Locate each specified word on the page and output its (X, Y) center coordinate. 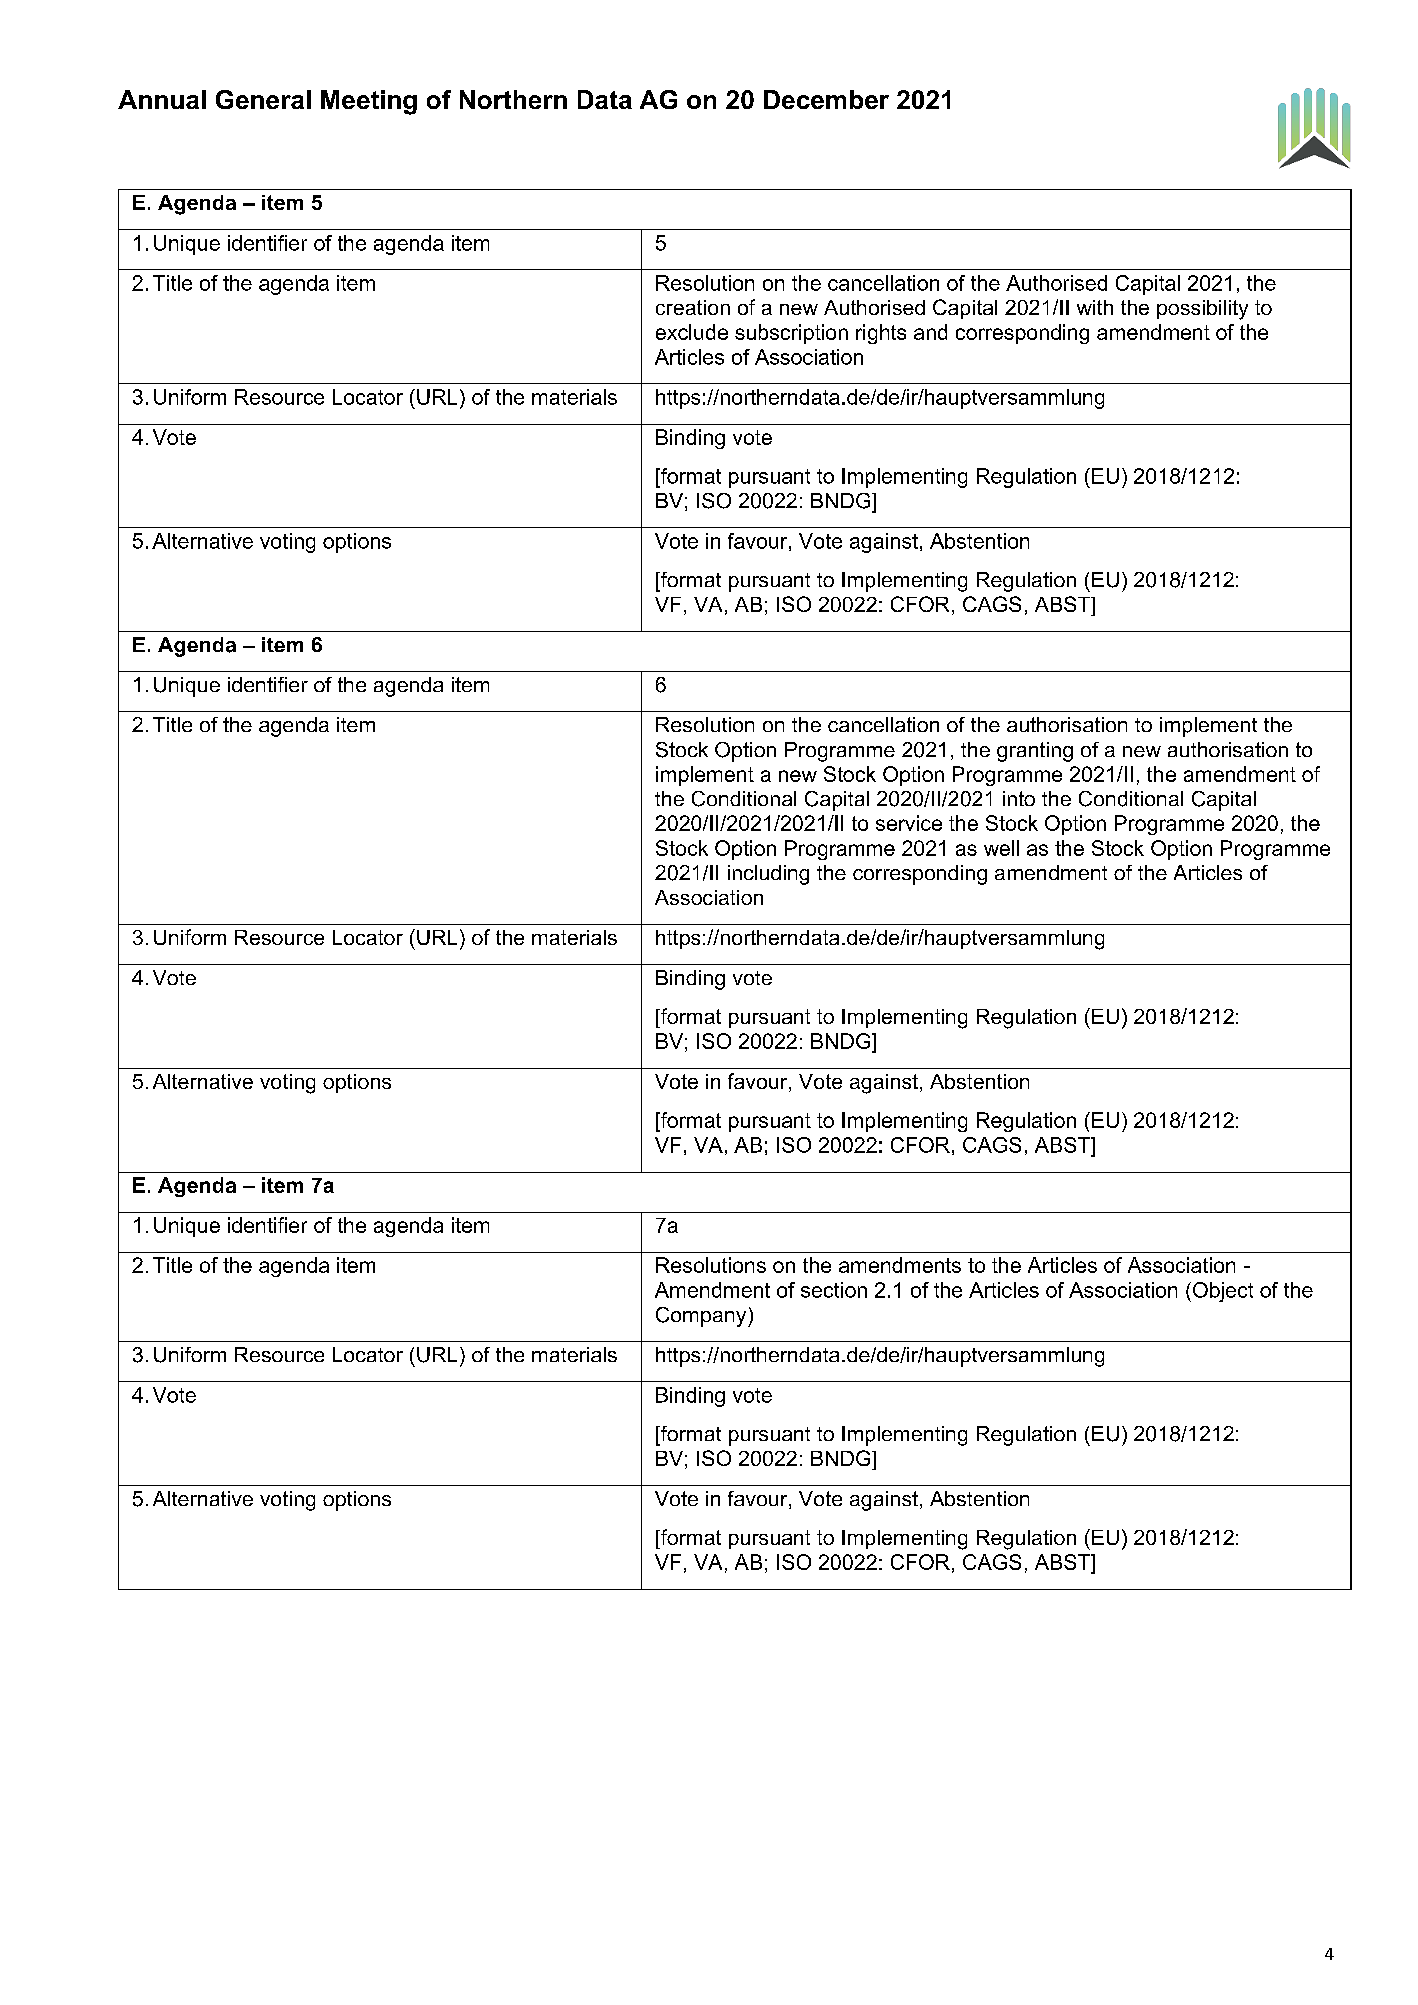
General (263, 99)
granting (1035, 752)
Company (702, 1317)
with (1095, 307)
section (834, 1290)
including (768, 875)
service (909, 823)
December (826, 99)
